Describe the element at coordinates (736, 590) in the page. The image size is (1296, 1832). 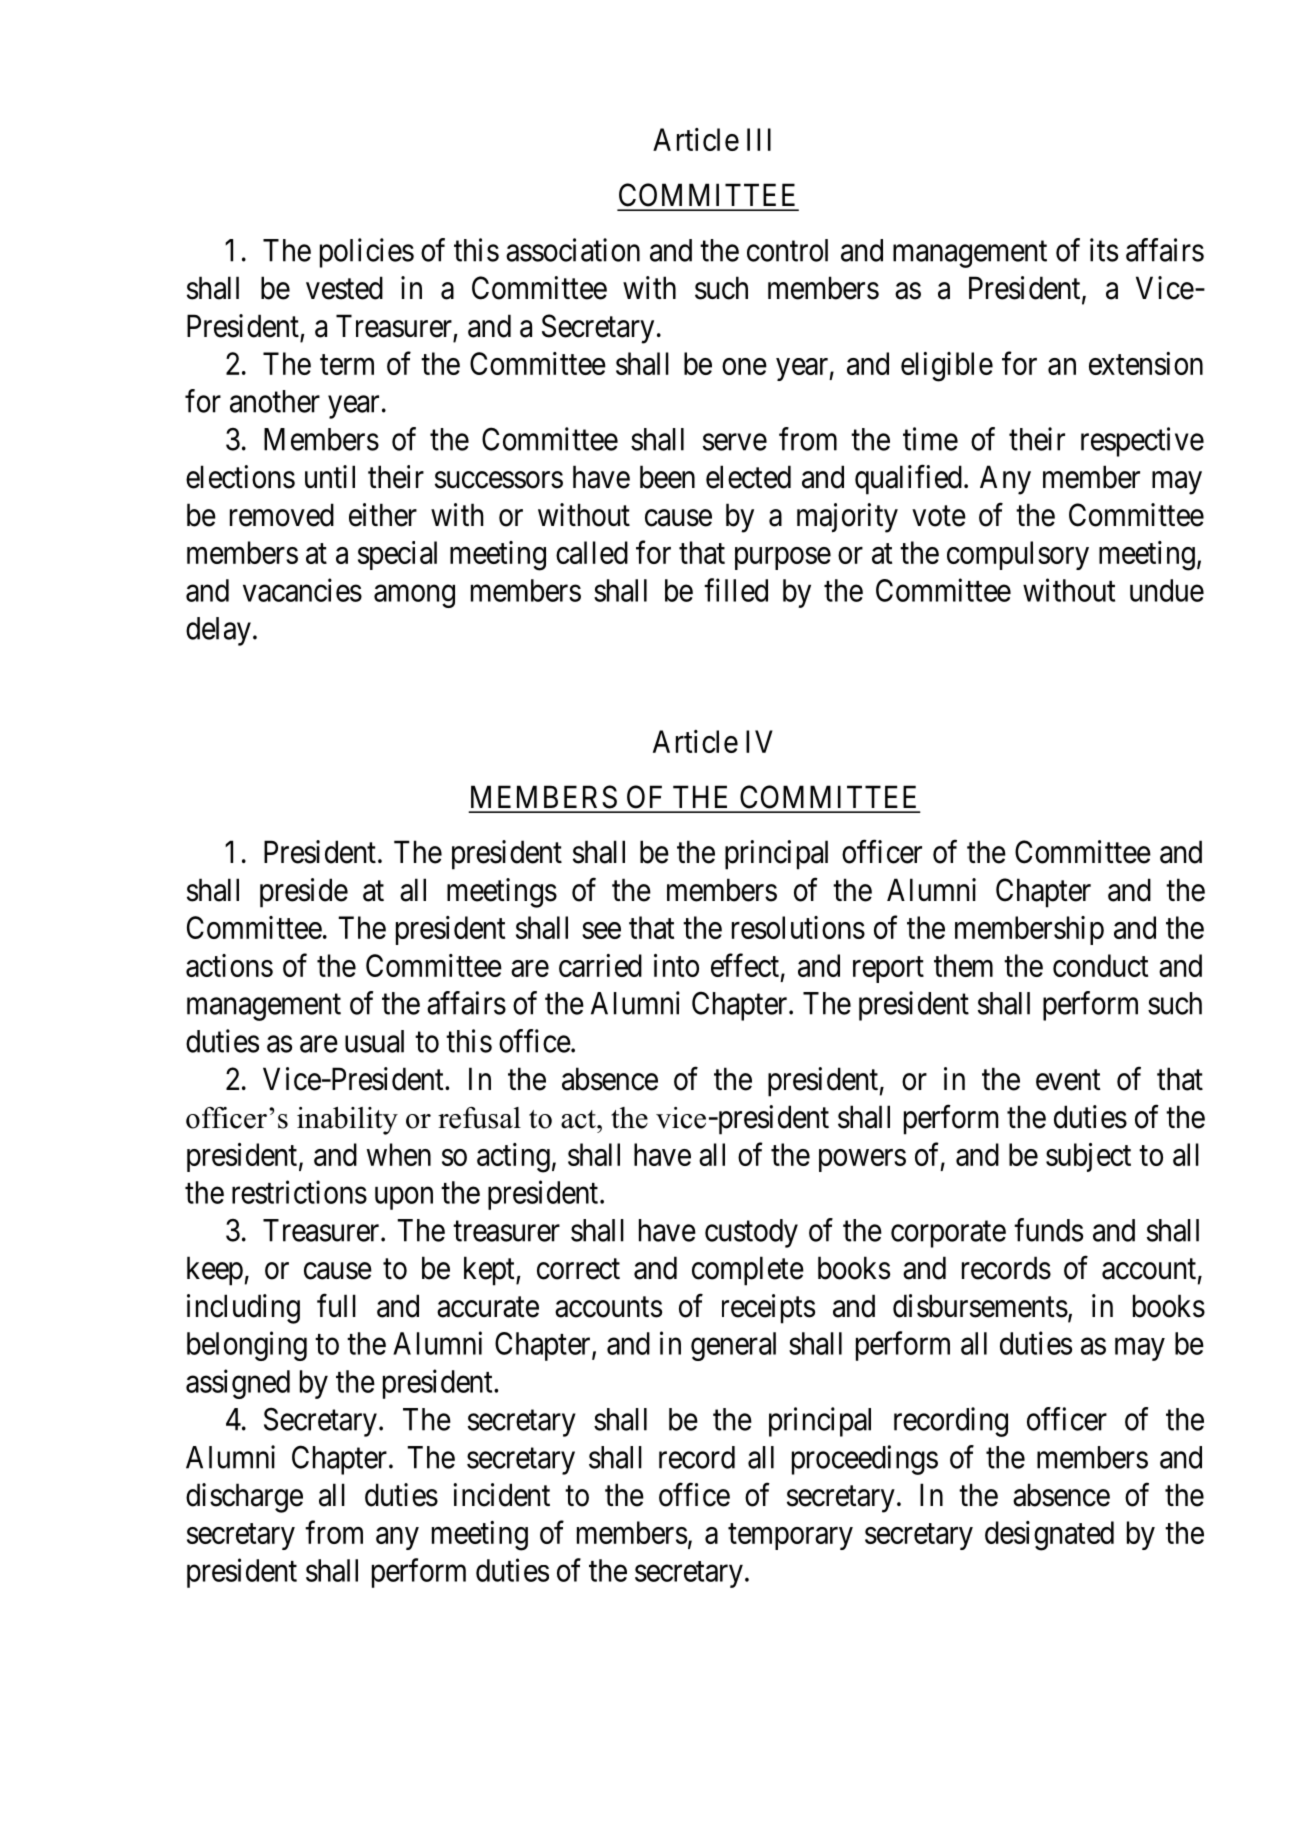
I see `filled` at that location.
